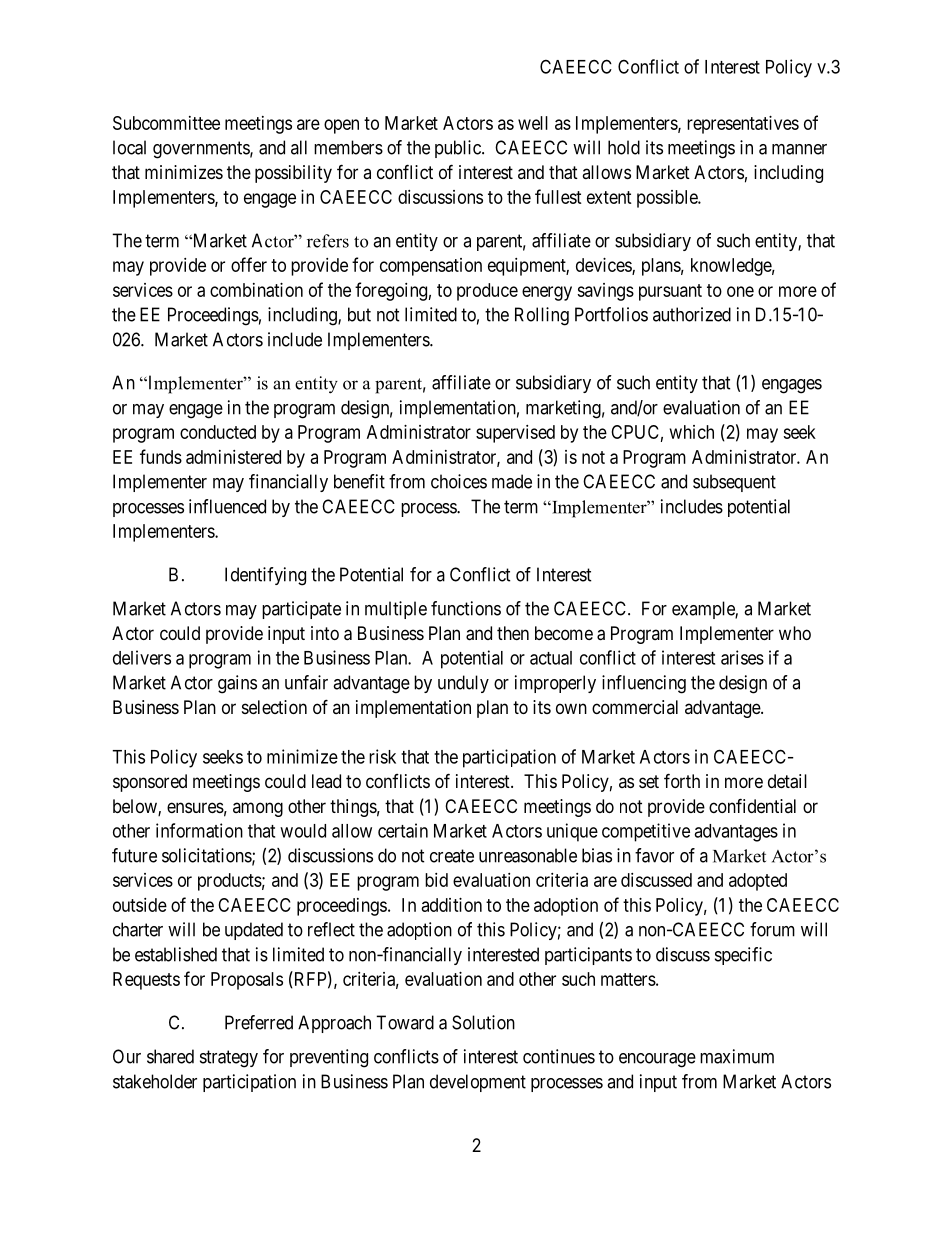 The image size is (952, 1233). What do you see at coordinates (218, 432) in the screenshot?
I see `conducted` at bounding box center [218, 432].
